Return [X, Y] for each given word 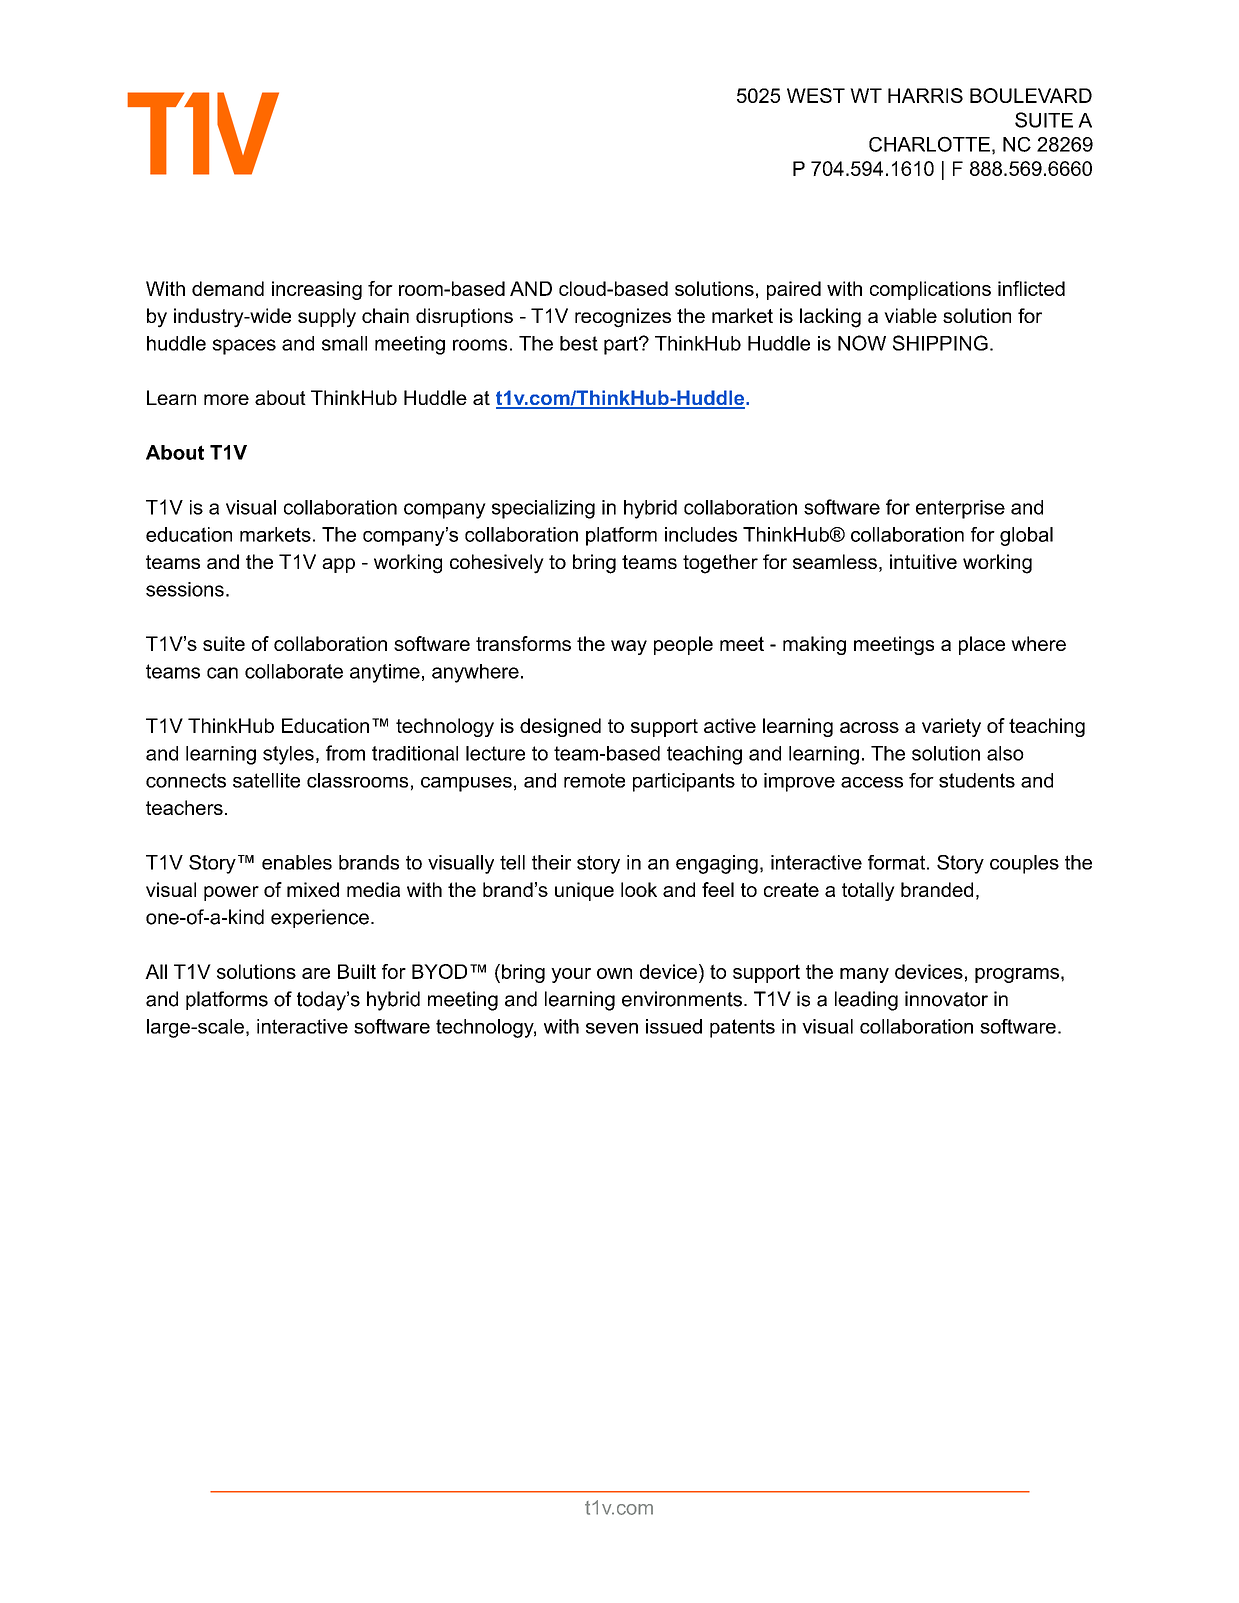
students [977, 780]
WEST [816, 95]
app [338, 565]
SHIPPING [940, 343]
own [614, 973]
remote [594, 780]
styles [288, 755]
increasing [317, 290]
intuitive [923, 561]
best [579, 343]
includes [701, 534]
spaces [244, 347]
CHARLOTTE [929, 144]
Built [357, 971]
